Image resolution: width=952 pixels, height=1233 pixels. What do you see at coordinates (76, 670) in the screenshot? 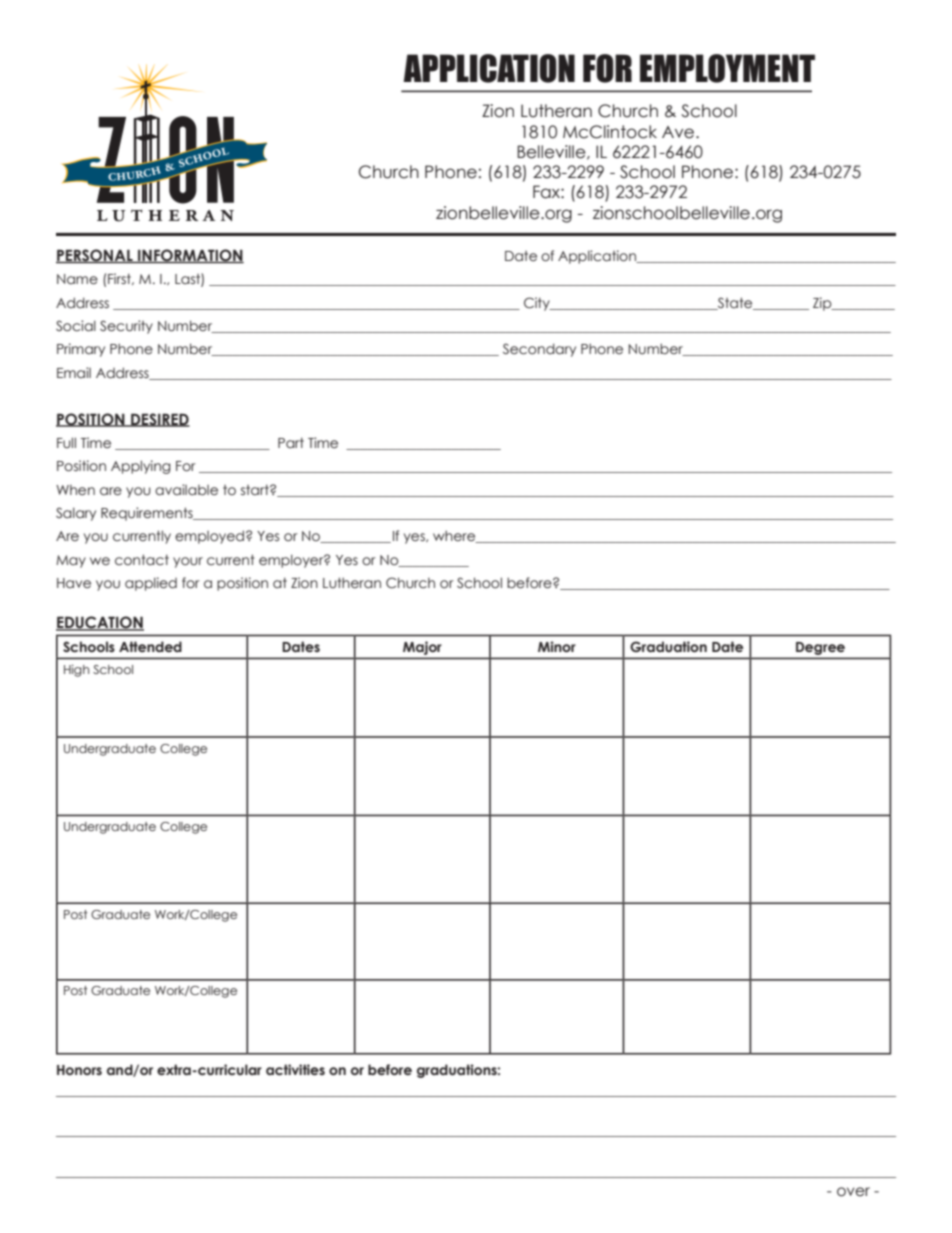
I see `High` at bounding box center [76, 670].
